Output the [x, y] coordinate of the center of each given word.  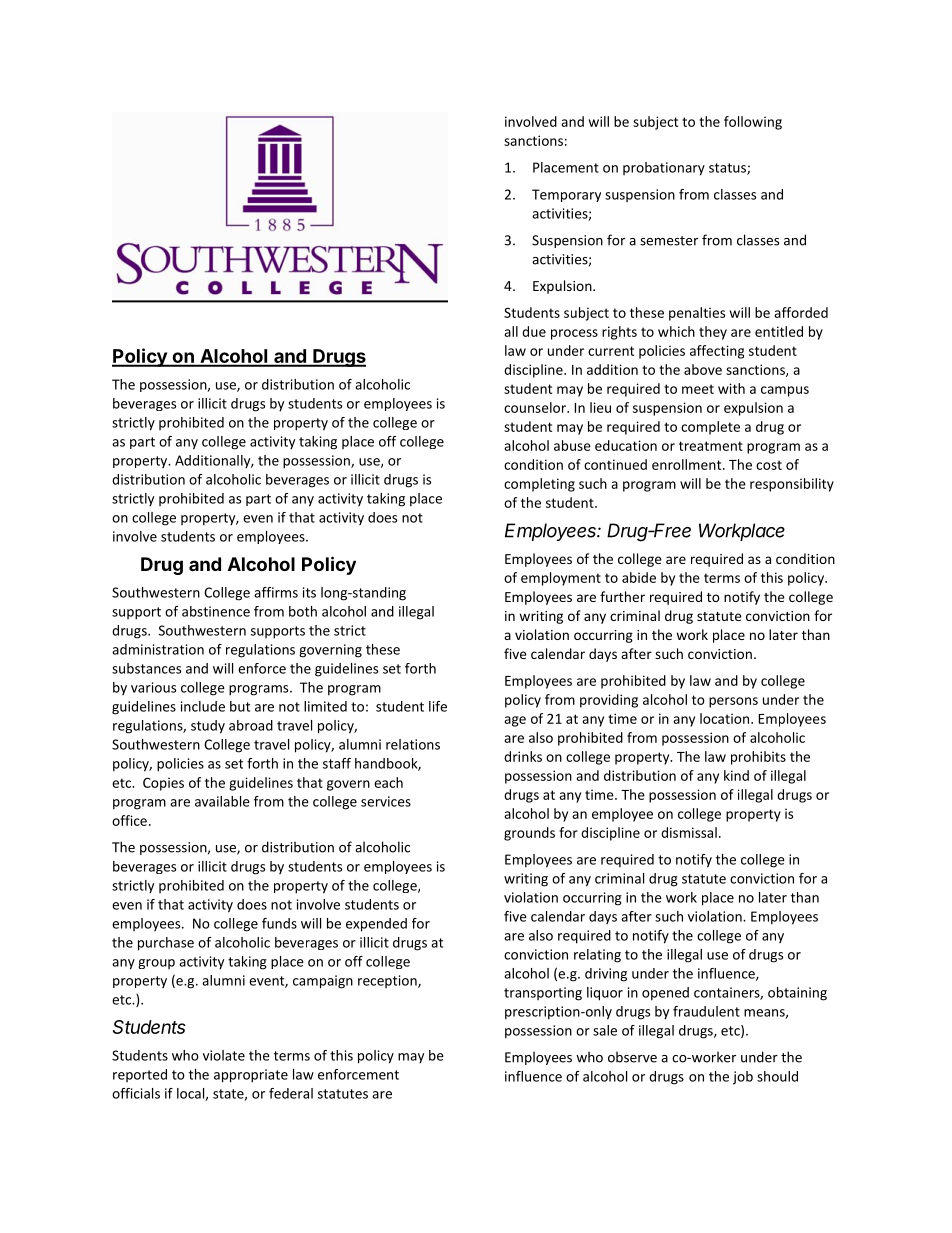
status [728, 169]
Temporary [566, 195]
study [208, 727]
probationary [664, 169]
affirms [276, 592]
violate [224, 1055]
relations [413, 744]
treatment [711, 446]
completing [539, 485]
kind [736, 775]
